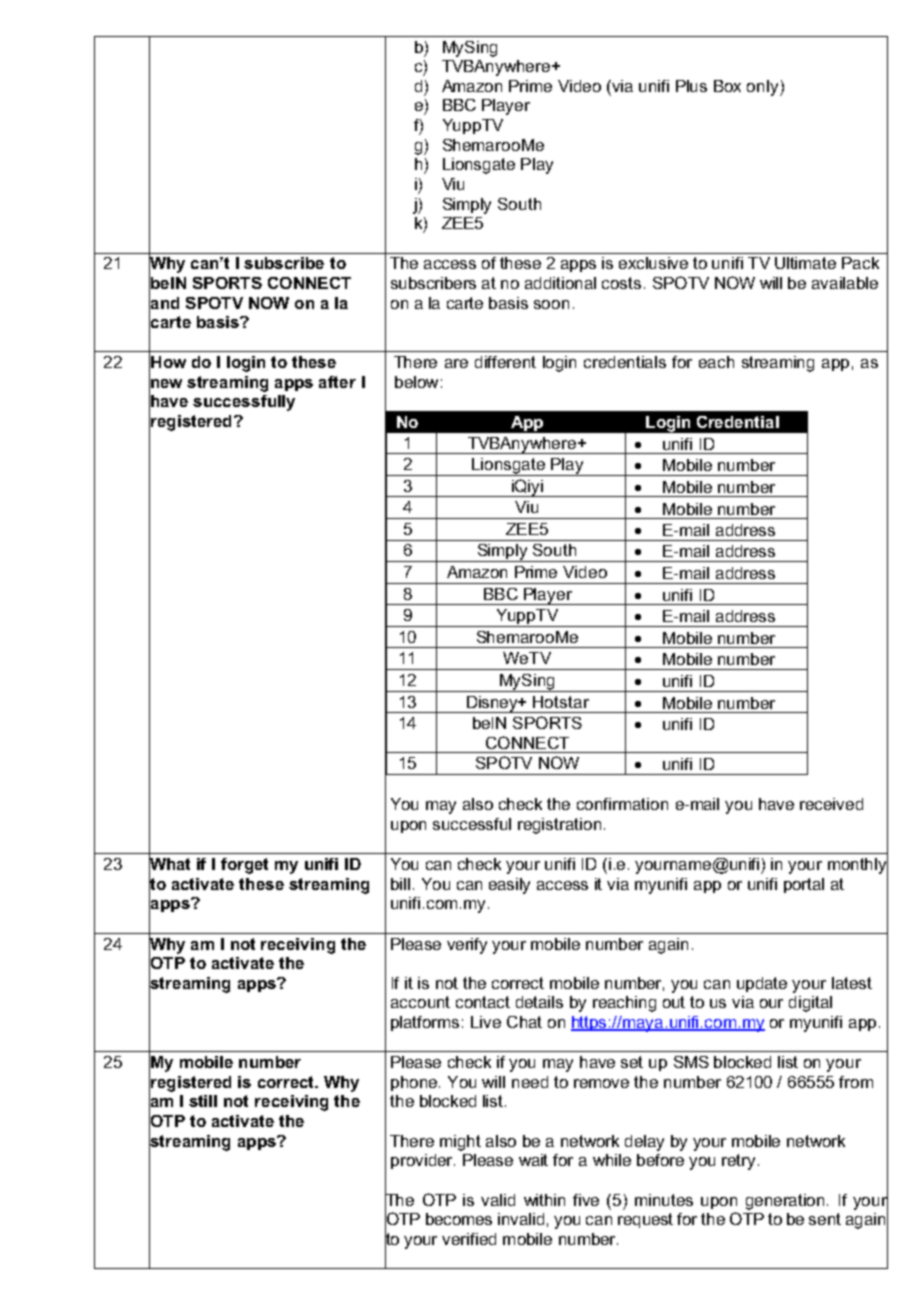 The height and width of the page is (1308, 924). Describe the element at coordinates (493, 704) in the page. I see `Disney` at that location.
